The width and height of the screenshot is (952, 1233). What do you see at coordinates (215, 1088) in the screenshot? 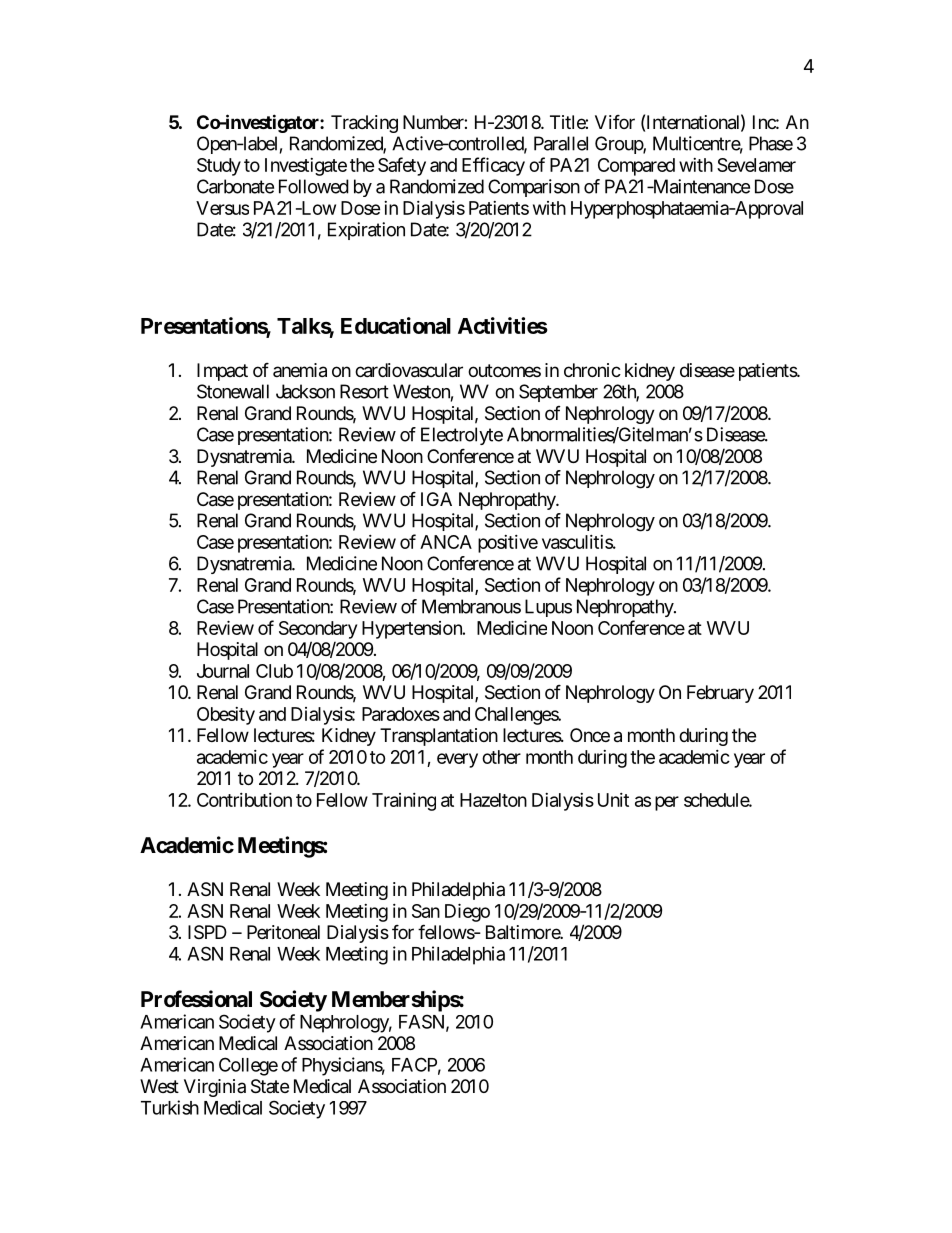
I see `Virginia` at bounding box center [215, 1088].
